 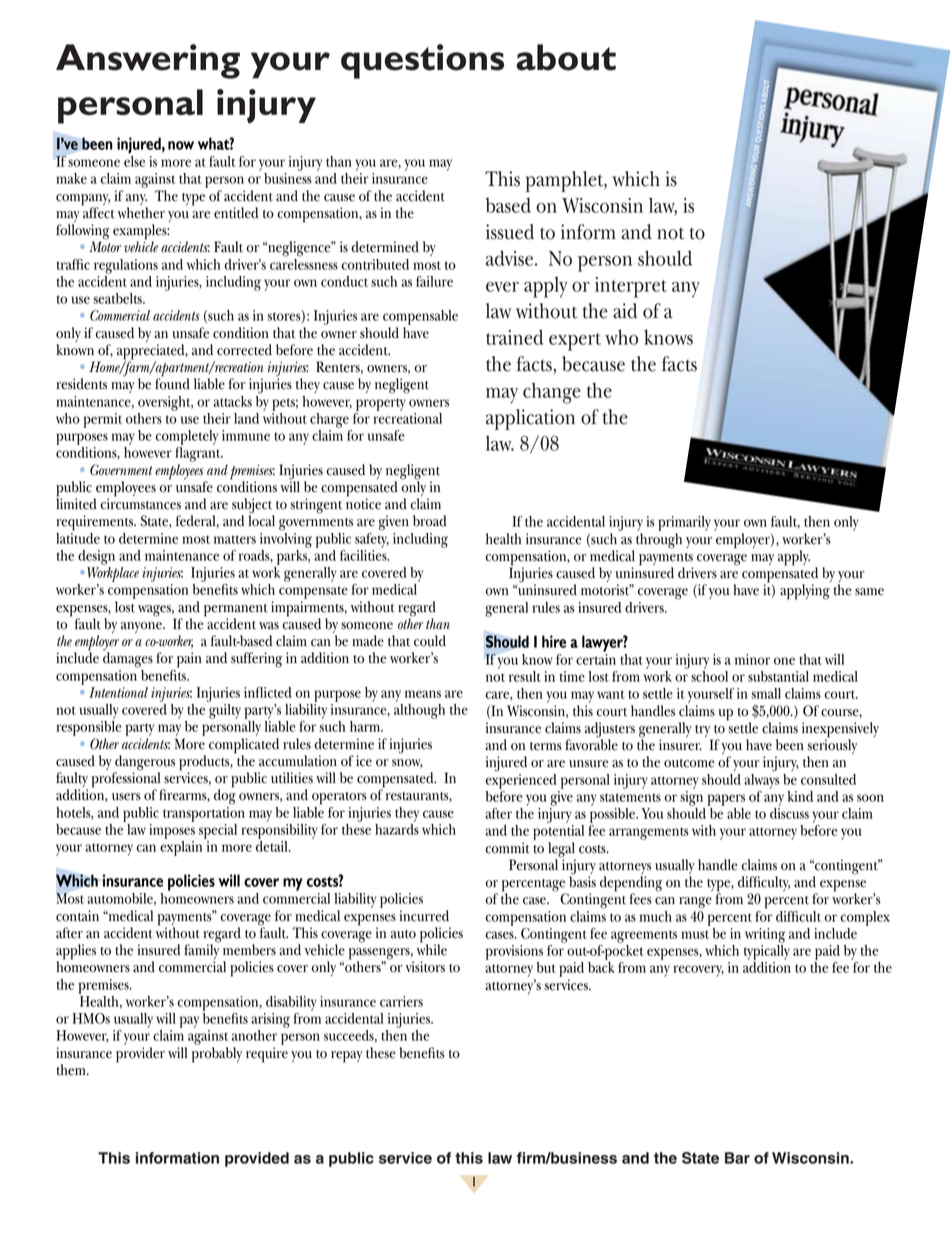 I want to click on expert, so click(x=575, y=342).
